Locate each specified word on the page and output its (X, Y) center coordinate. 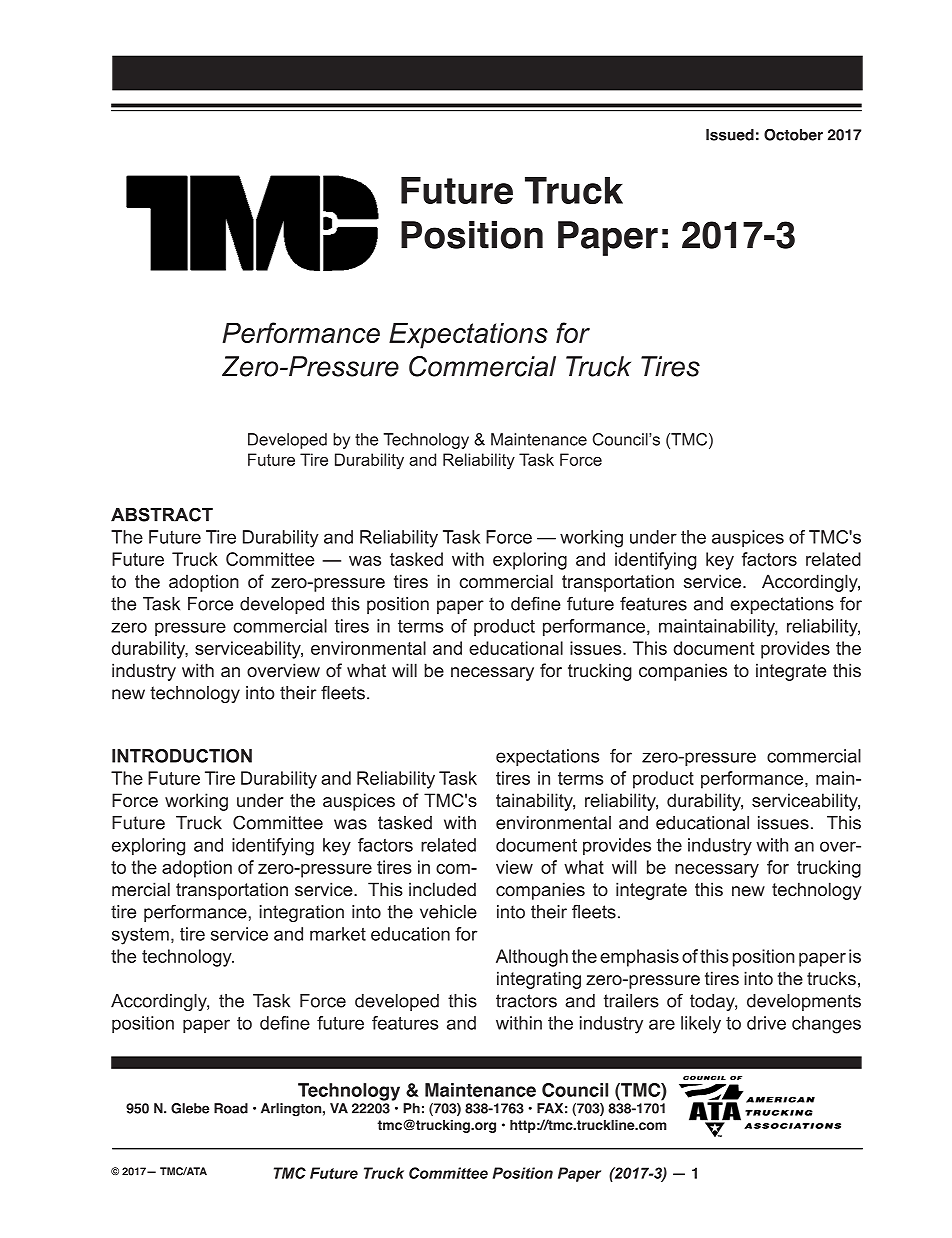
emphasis (639, 958)
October (793, 135)
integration (302, 913)
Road (231, 1108)
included (442, 889)
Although (532, 958)
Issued (730, 135)
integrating (539, 980)
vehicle (448, 912)
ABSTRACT (162, 514)
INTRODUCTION (182, 756)
